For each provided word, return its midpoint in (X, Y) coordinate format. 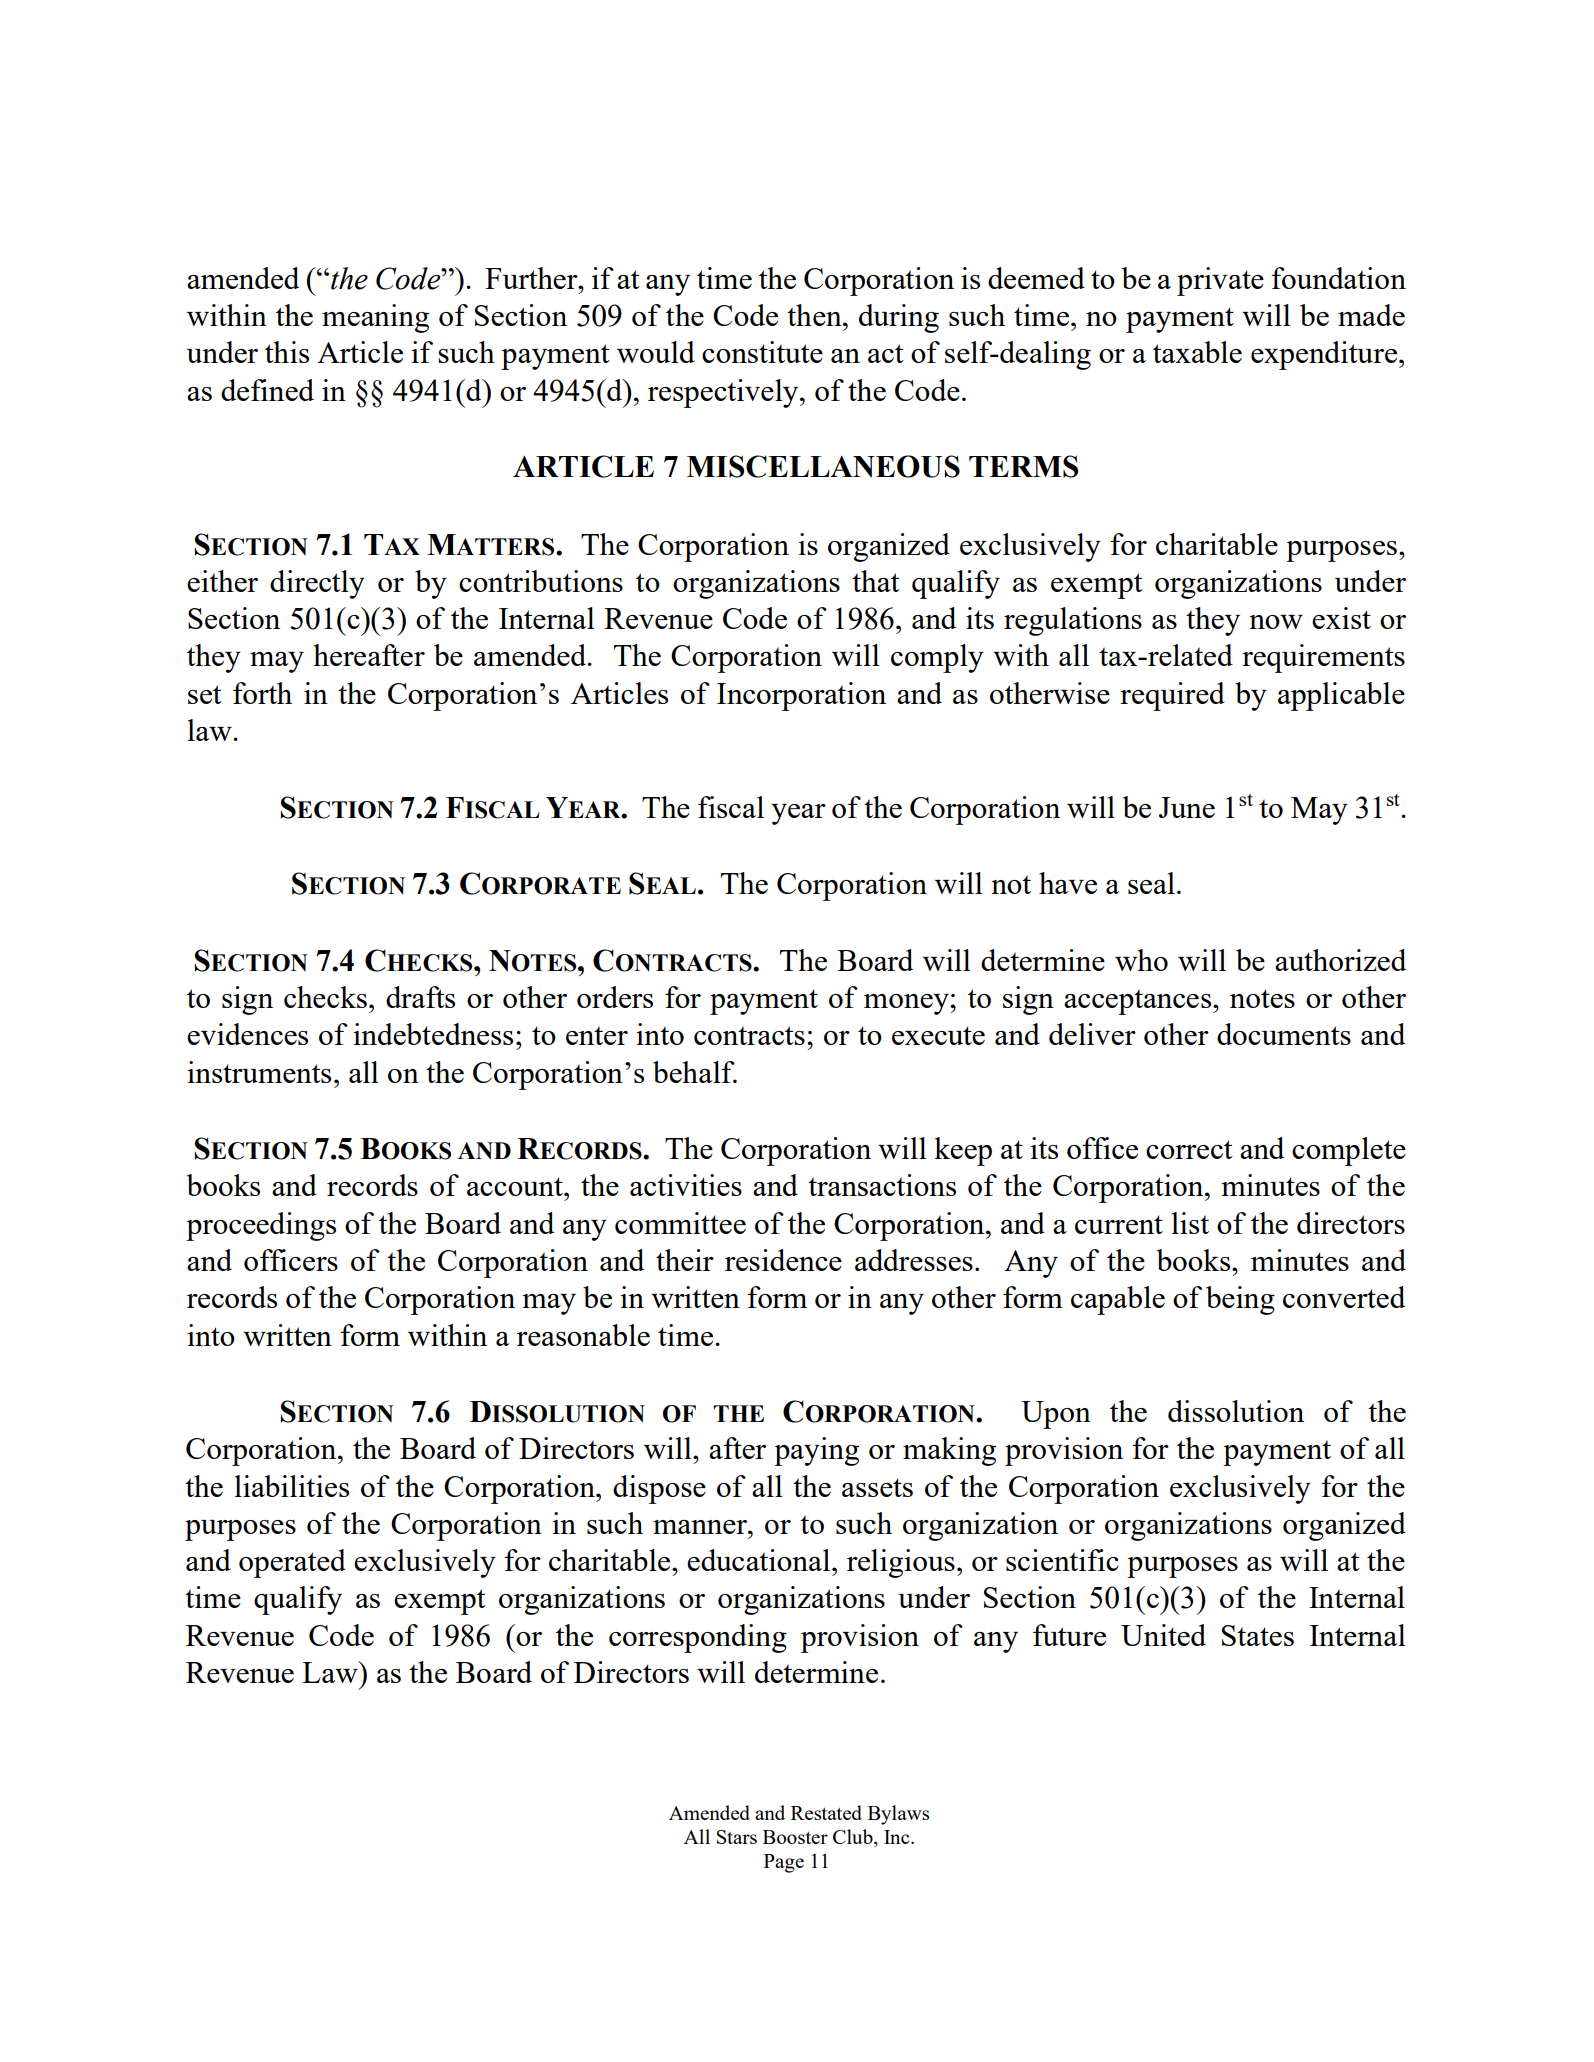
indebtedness (433, 1034)
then (815, 315)
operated (292, 1563)
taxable (1197, 352)
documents (1284, 1034)
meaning (375, 318)
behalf (695, 1072)
